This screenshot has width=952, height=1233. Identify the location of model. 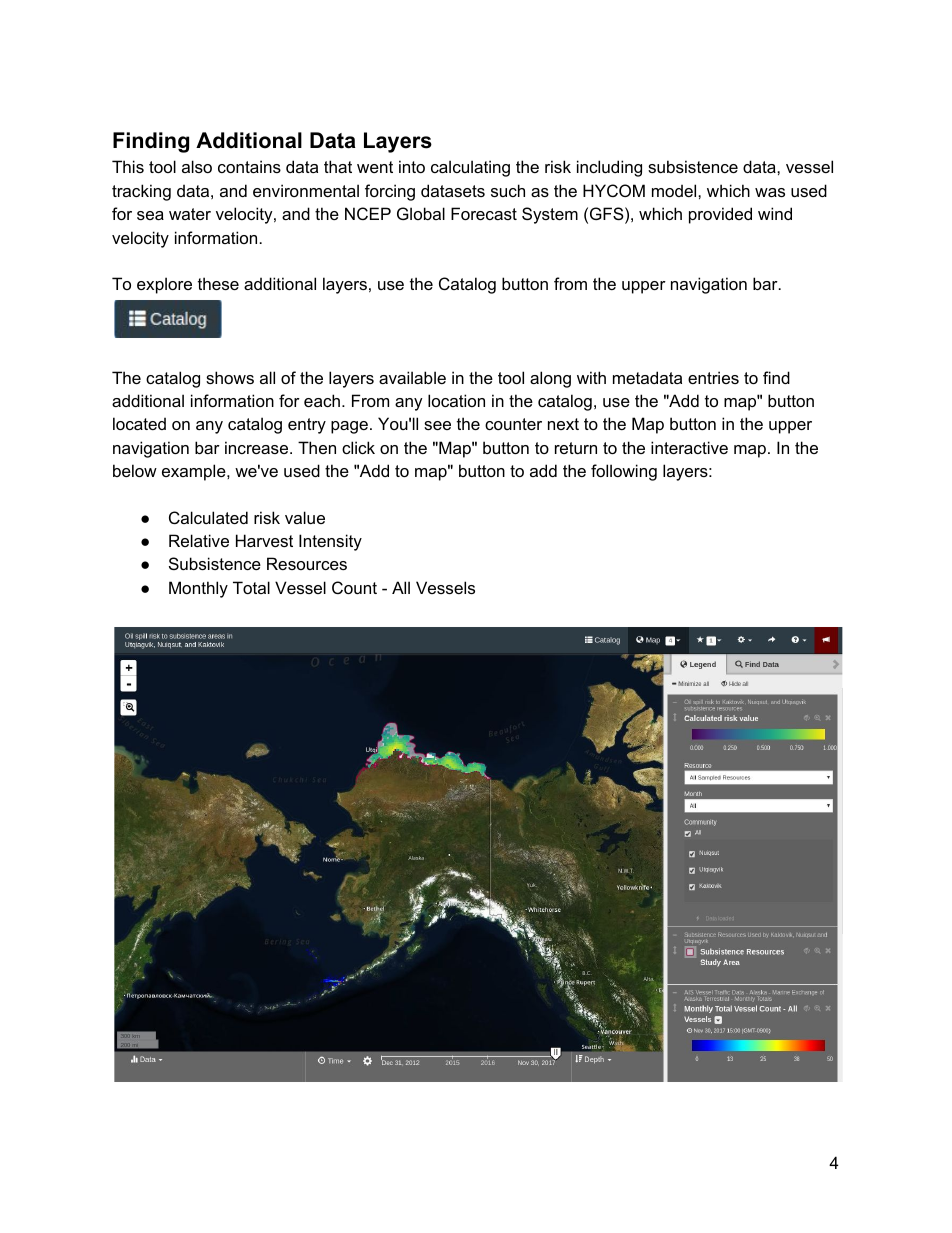
(675, 190).
